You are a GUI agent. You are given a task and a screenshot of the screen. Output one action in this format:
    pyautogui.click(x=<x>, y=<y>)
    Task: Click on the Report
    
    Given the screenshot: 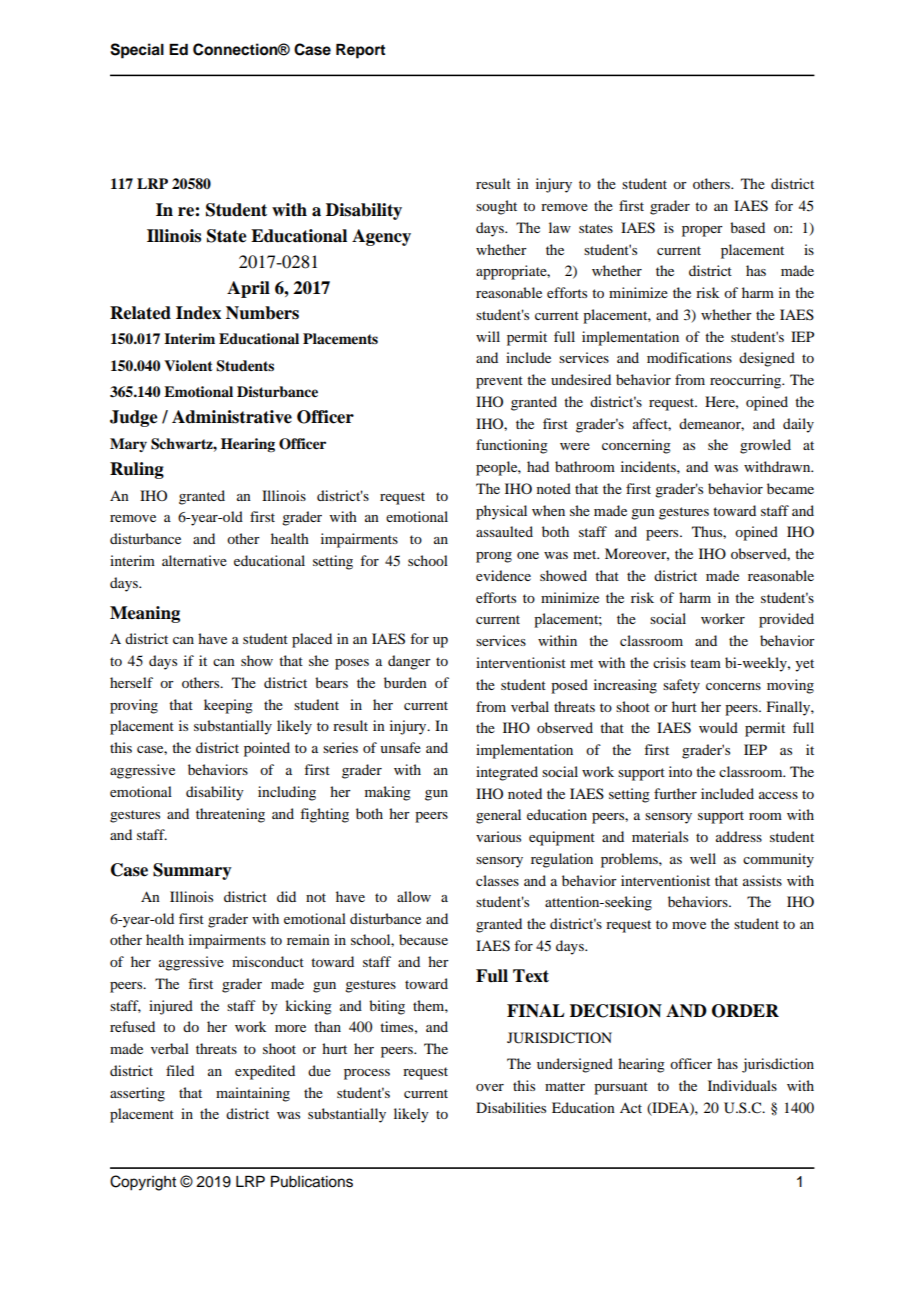 What is the action you would take?
    pyautogui.click(x=360, y=51)
